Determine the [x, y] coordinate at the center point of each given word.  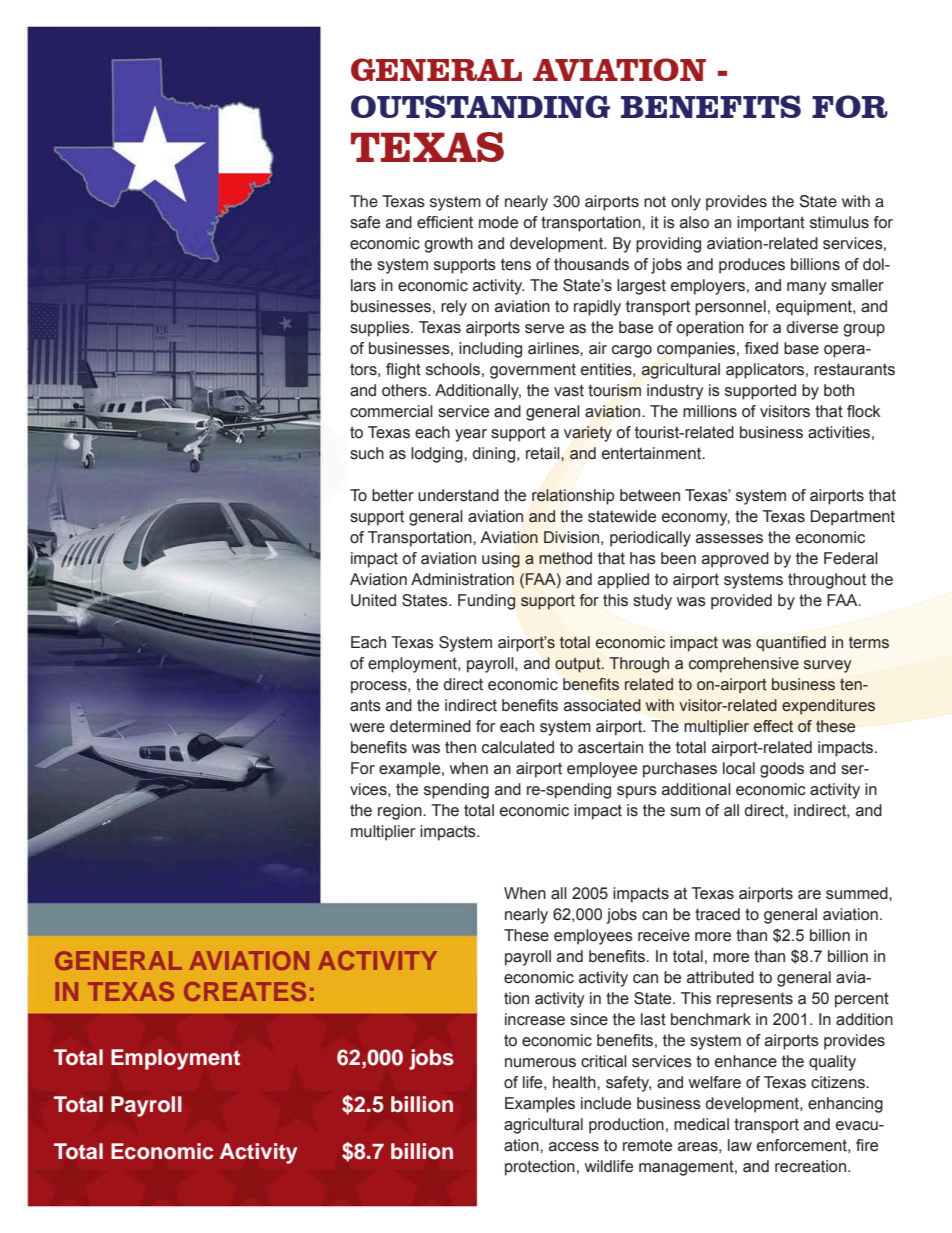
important [771, 224]
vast [569, 390]
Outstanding [480, 106]
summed [858, 893]
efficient [445, 222]
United [373, 600]
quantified [791, 644]
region [401, 812]
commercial [391, 411]
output [579, 665]
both [839, 390]
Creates [245, 991]
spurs [637, 792]
